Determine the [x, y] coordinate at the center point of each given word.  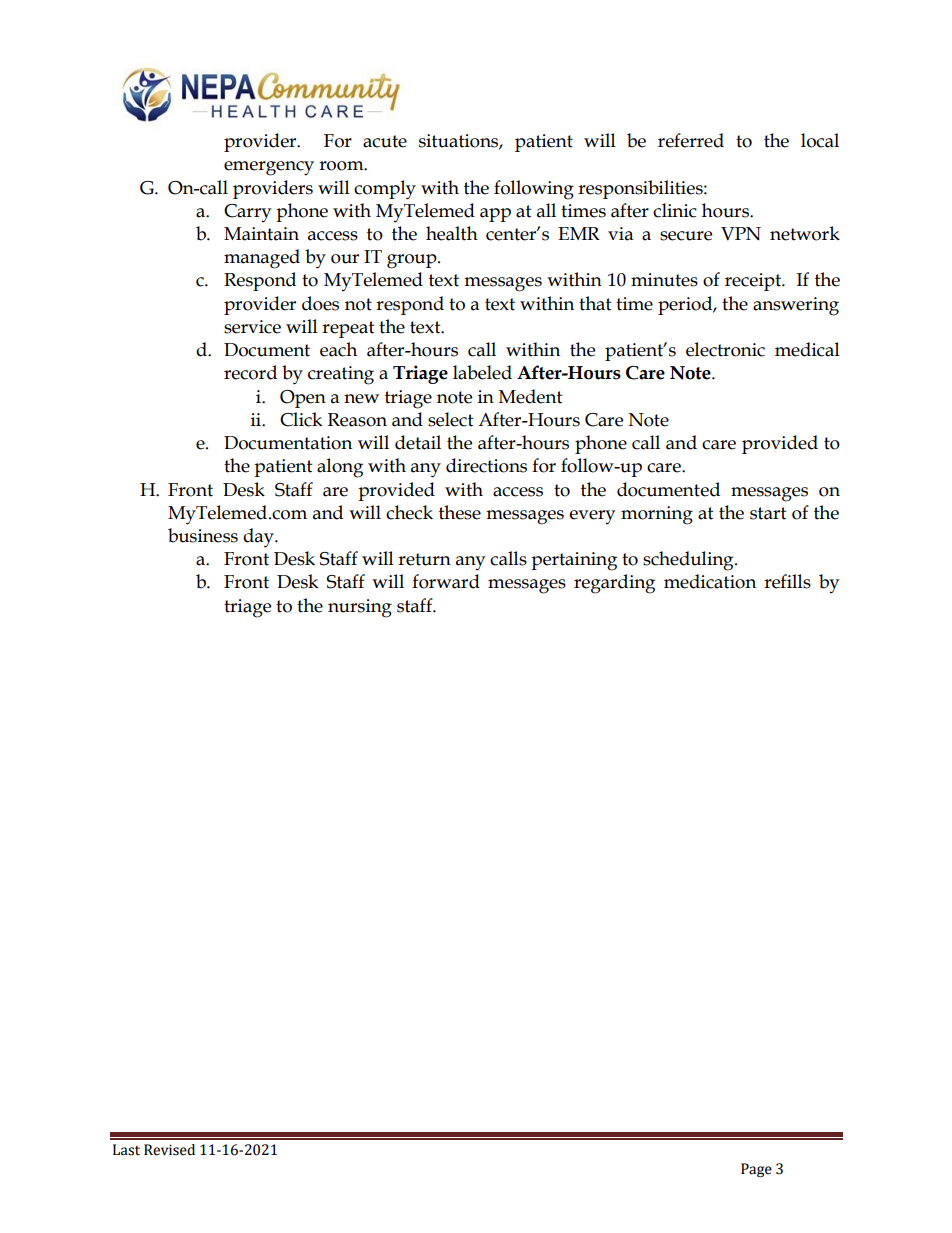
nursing [360, 608]
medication [710, 581]
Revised [169, 1150]
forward [446, 581]
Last [126, 1150]
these [460, 512]
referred [691, 140]
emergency [269, 168]
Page [756, 1170]
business [203, 535]
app [495, 215]
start [768, 513]
